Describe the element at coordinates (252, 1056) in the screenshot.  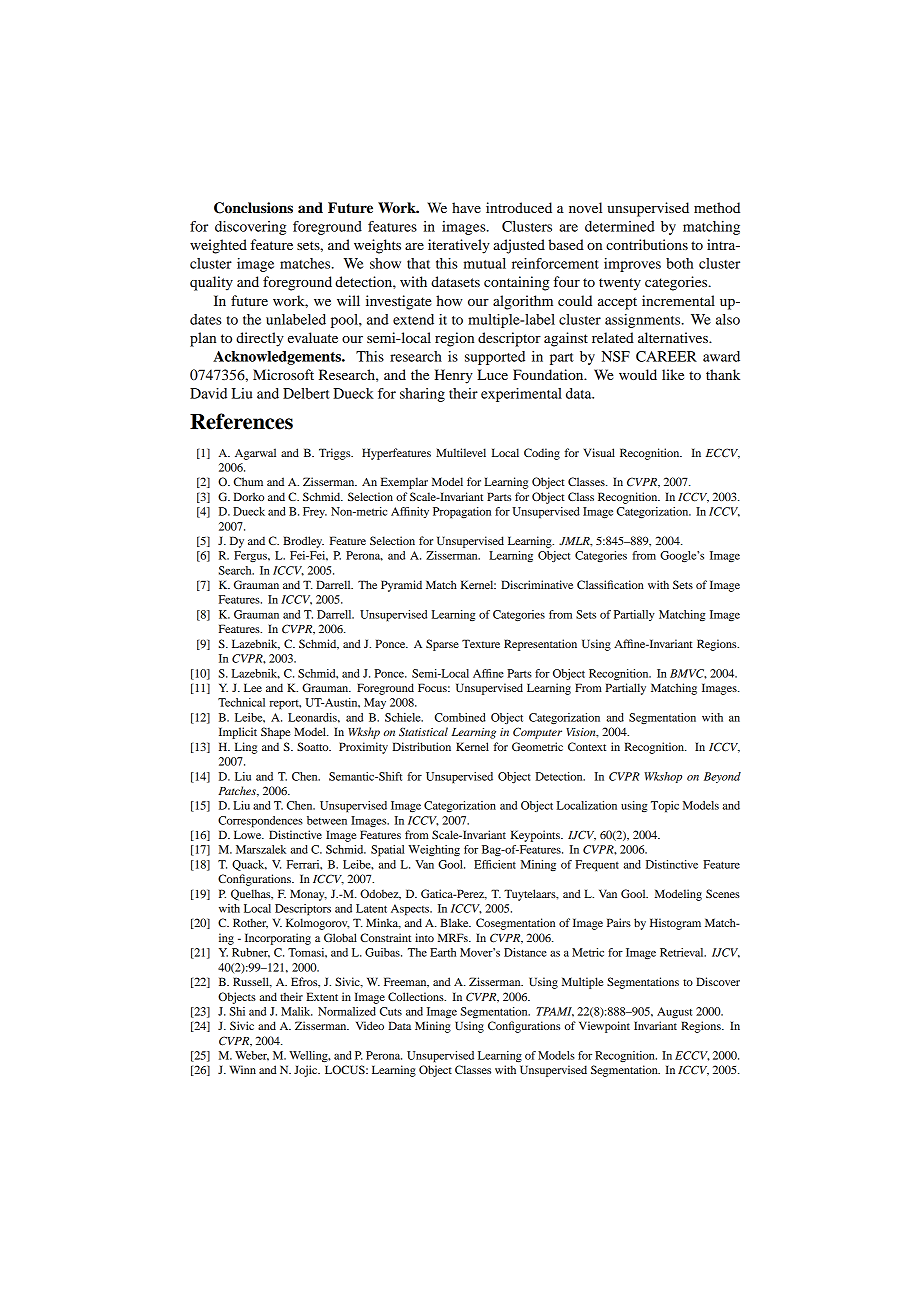
I see `Weber` at that location.
